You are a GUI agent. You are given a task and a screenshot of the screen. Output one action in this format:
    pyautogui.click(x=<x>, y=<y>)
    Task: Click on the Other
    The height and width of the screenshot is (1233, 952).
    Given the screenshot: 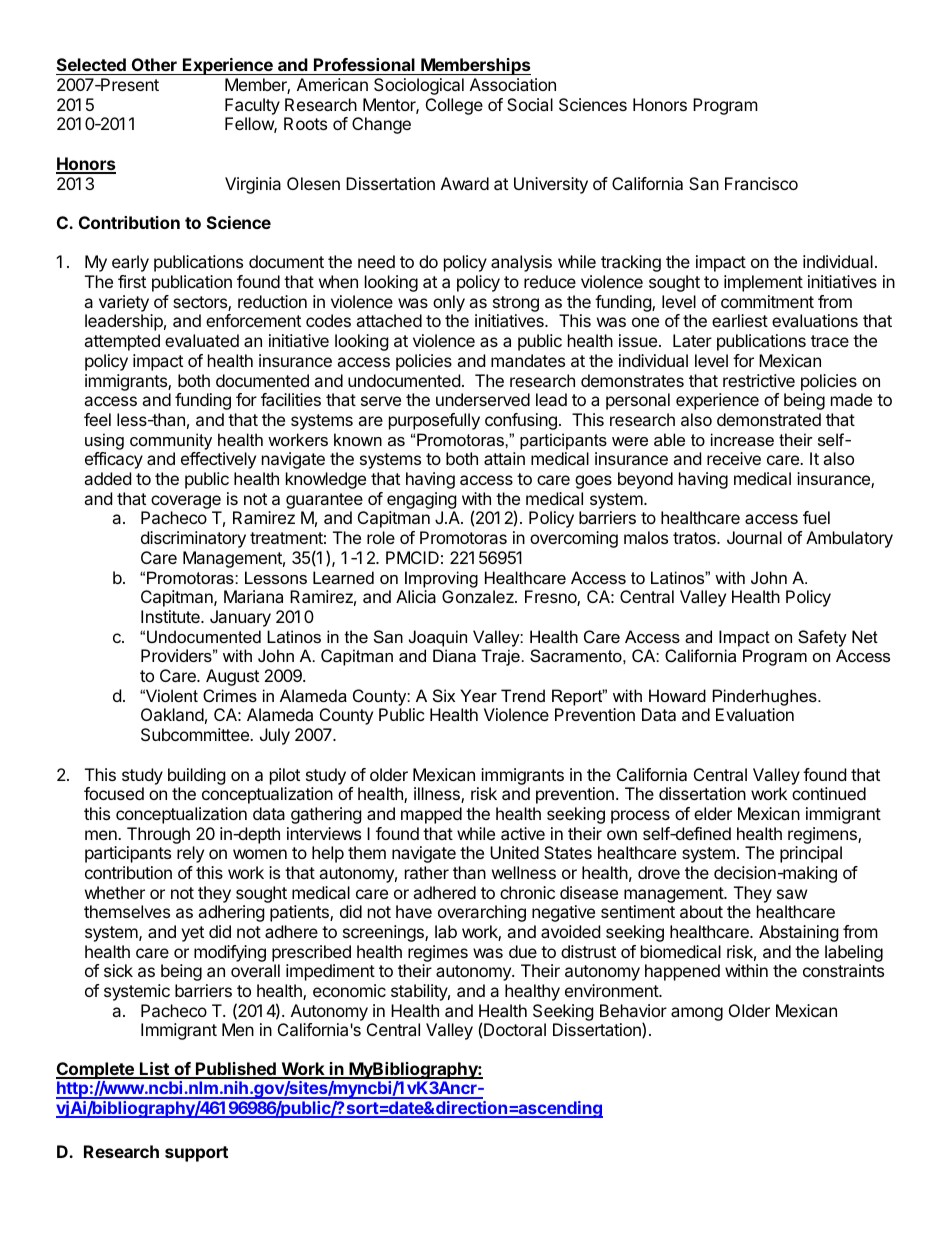 What is the action you would take?
    pyautogui.click(x=154, y=66)
